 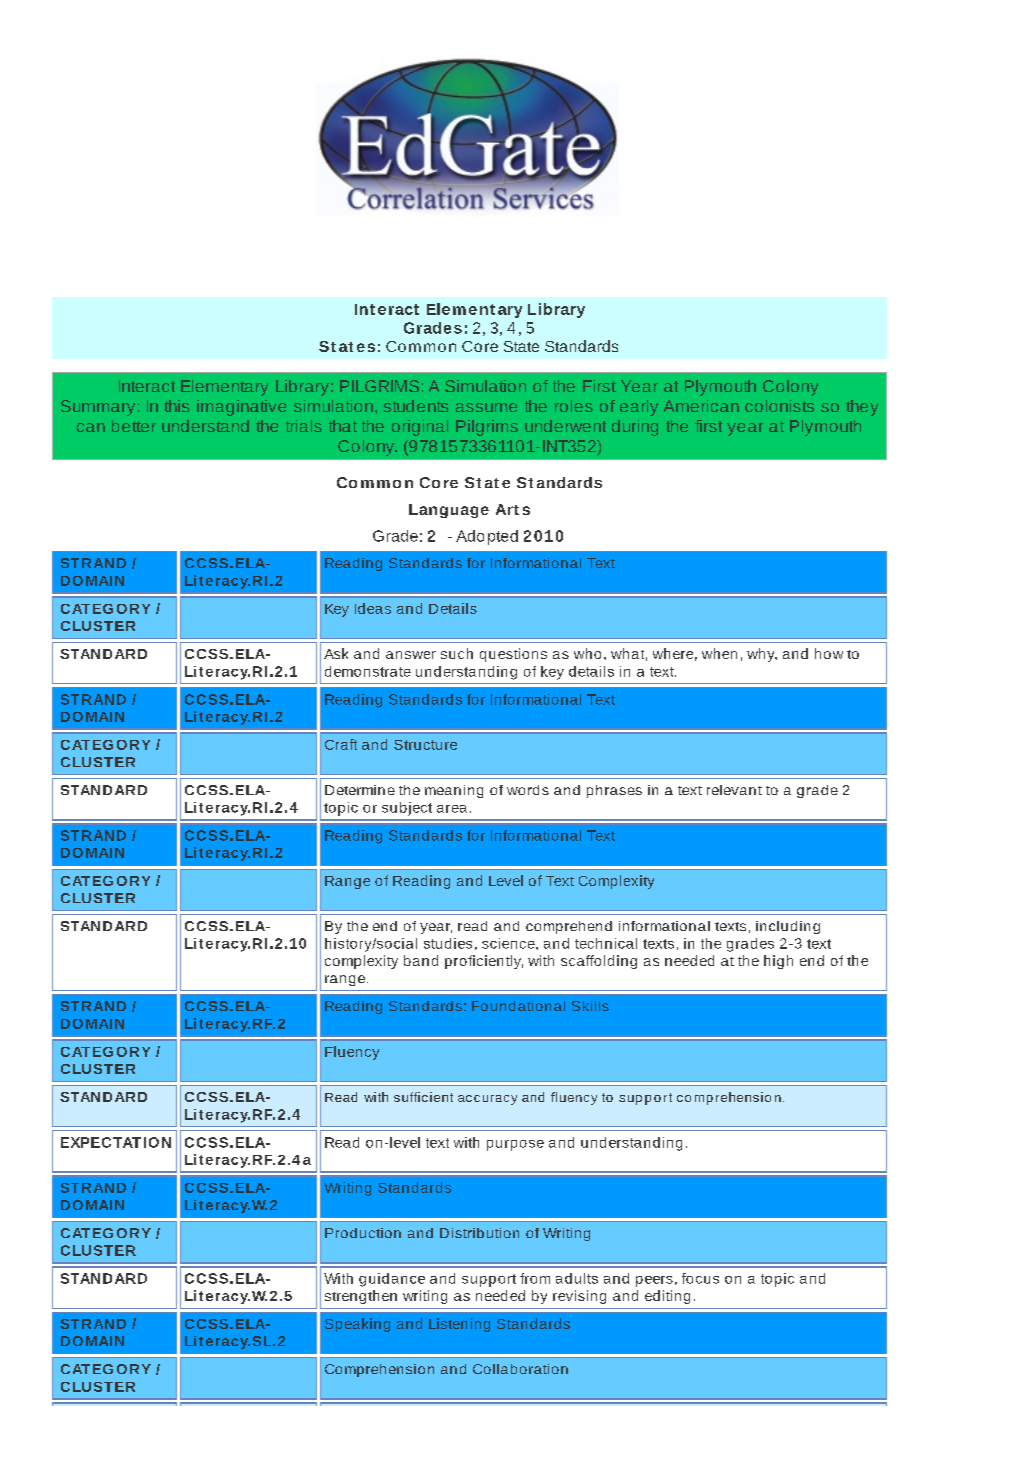 I want to click on colonists, so click(x=779, y=406).
